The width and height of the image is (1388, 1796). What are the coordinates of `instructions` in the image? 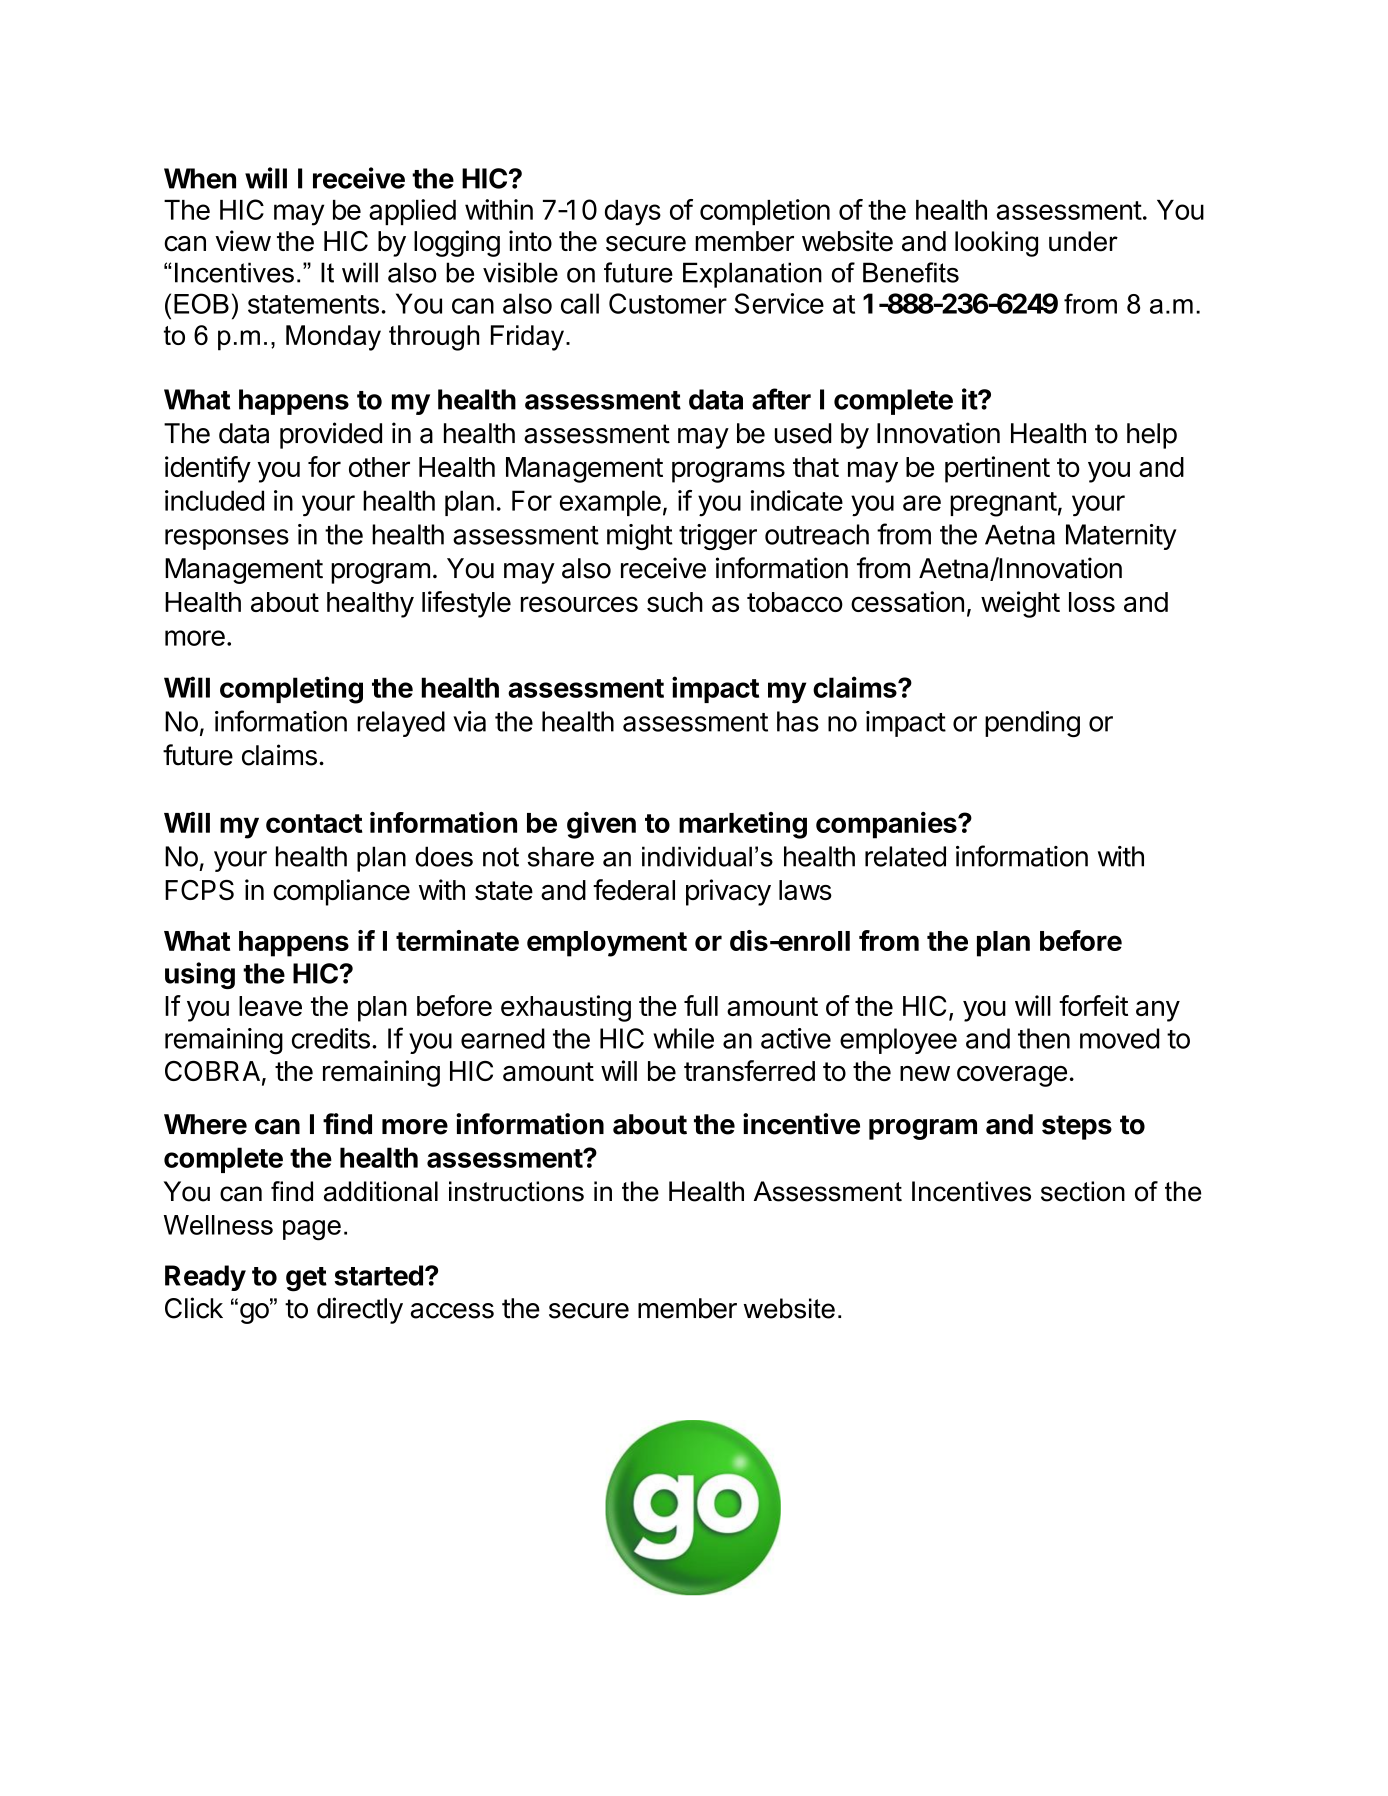 It's located at (516, 1191).
